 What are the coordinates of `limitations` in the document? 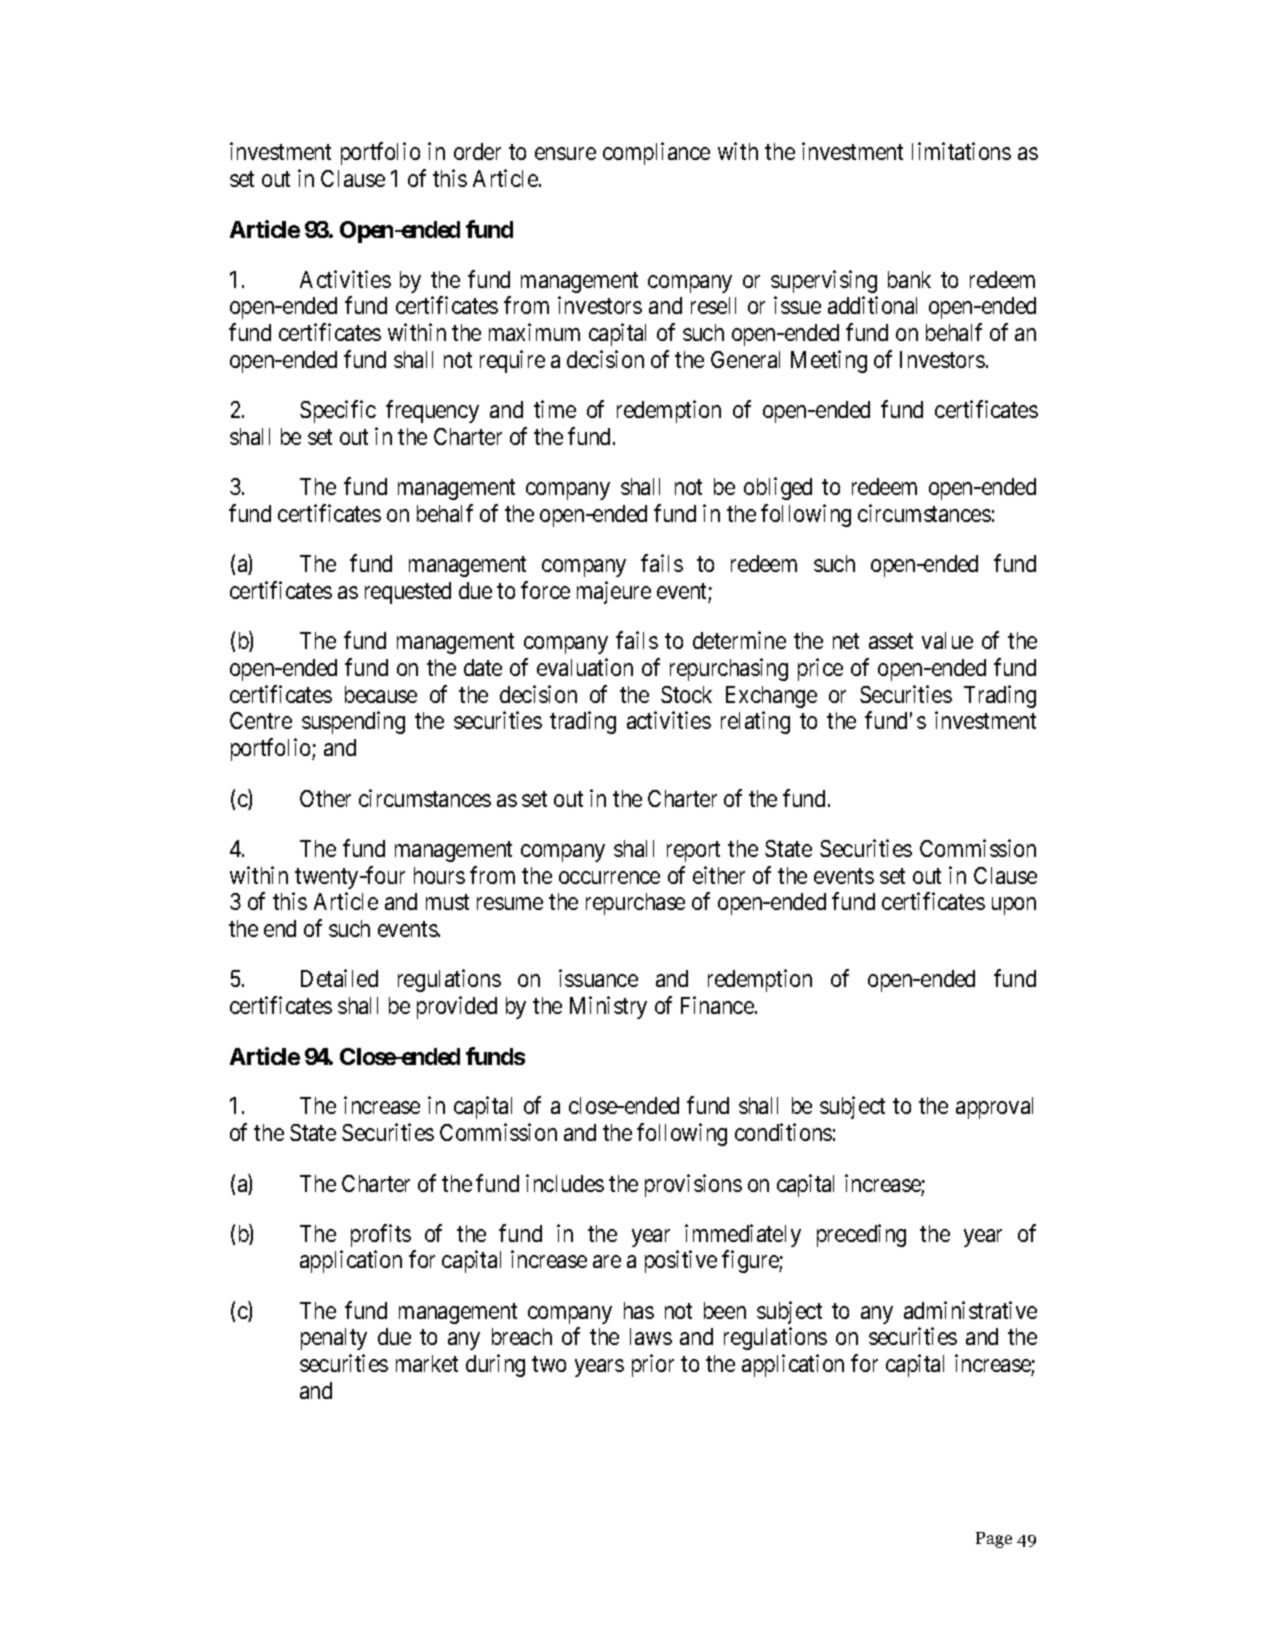 It's located at (961, 151).
